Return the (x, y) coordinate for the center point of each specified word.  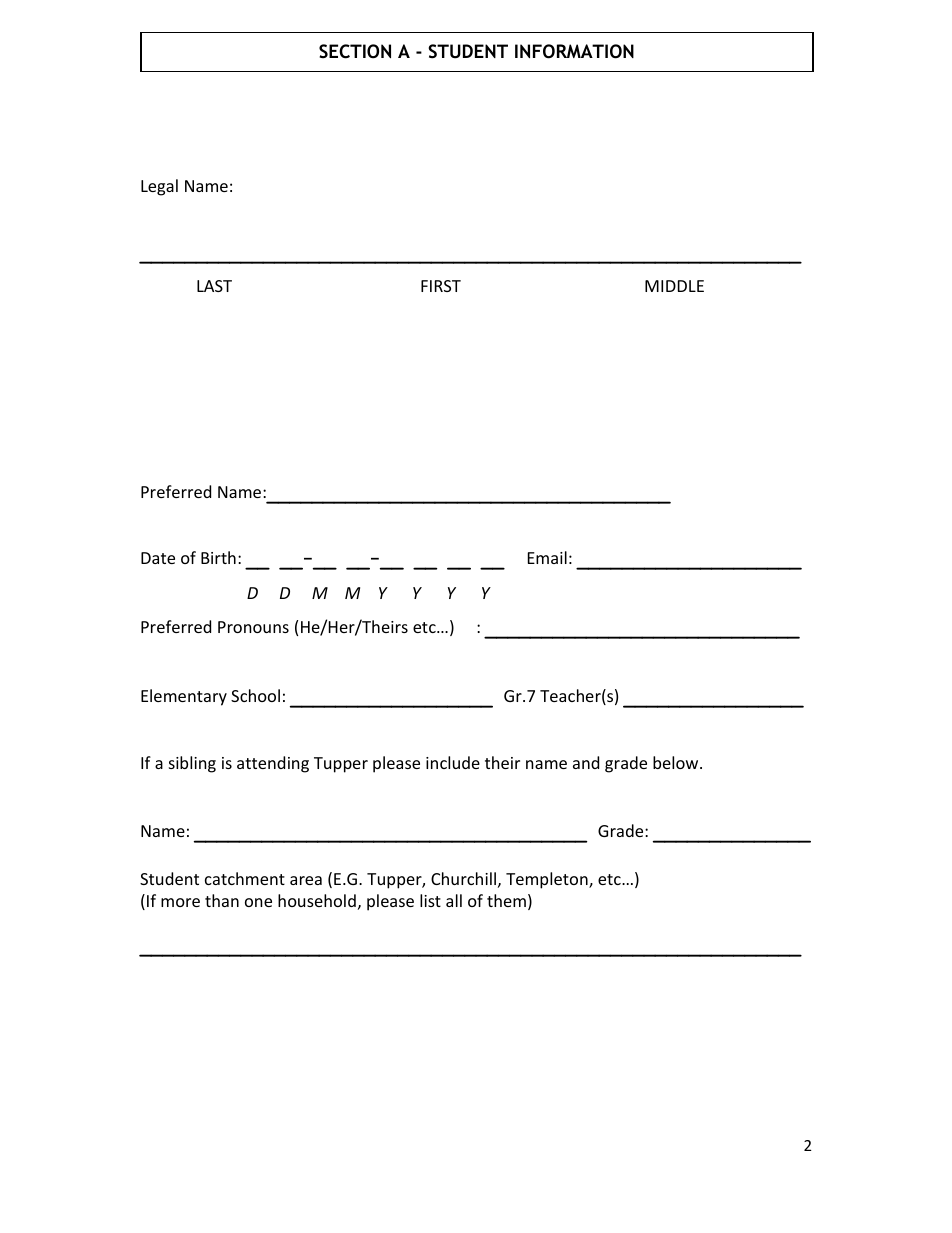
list (430, 900)
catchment (245, 878)
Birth (218, 557)
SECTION (355, 51)
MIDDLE (674, 286)
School (255, 695)
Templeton (548, 880)
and (586, 762)
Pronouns (253, 627)
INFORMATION (574, 51)
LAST (214, 286)
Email (547, 557)
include (453, 762)
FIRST (441, 286)
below (677, 762)
